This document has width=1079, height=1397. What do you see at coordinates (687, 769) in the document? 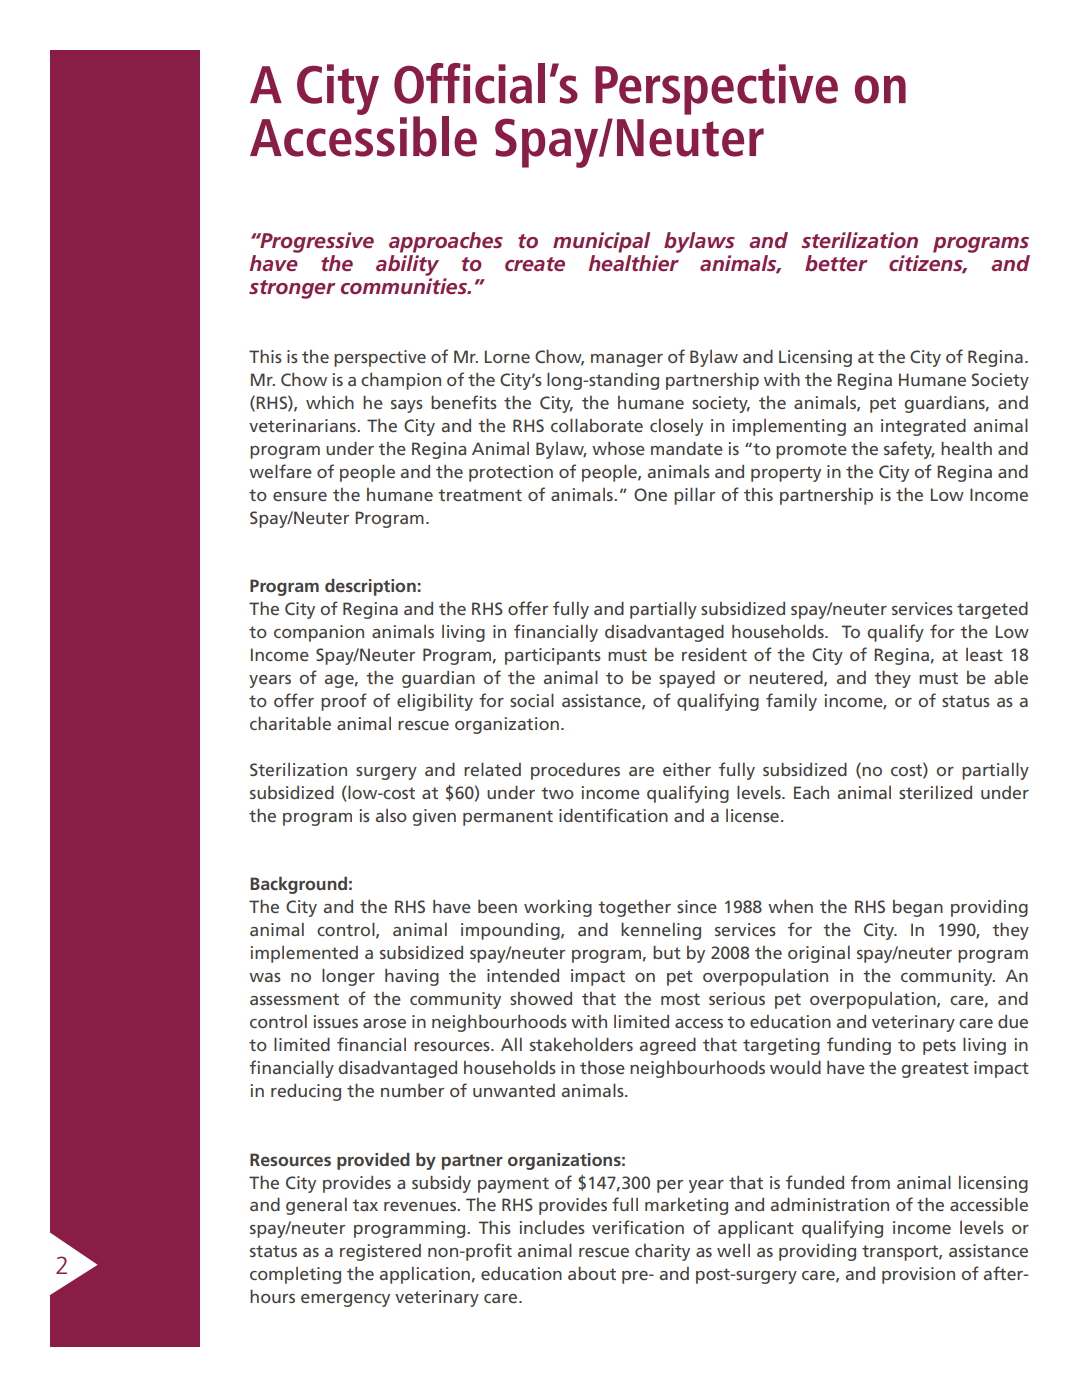
I see `either` at bounding box center [687, 769].
